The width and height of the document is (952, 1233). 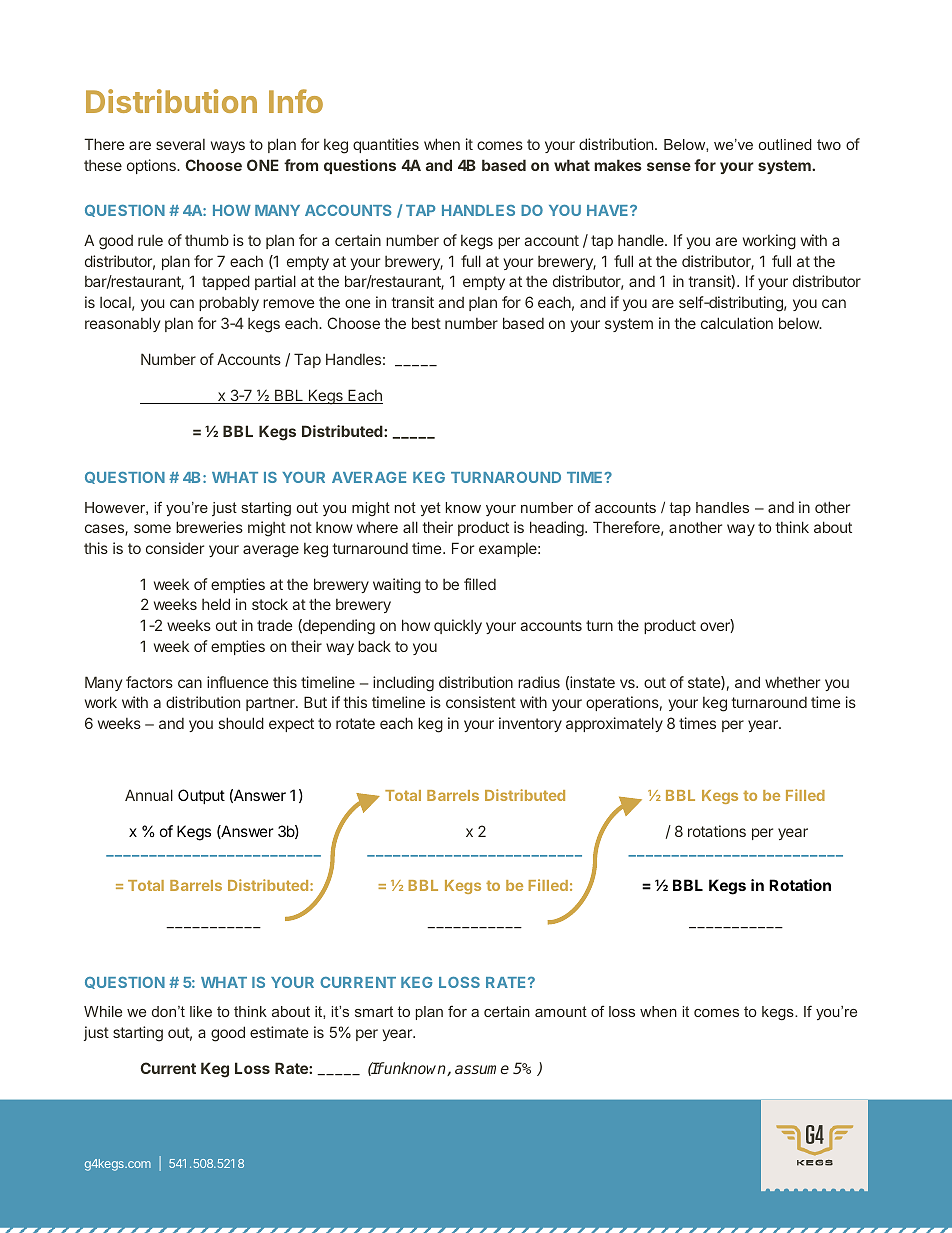 What do you see at coordinates (201, 1011) in the document?
I see `like` at bounding box center [201, 1011].
